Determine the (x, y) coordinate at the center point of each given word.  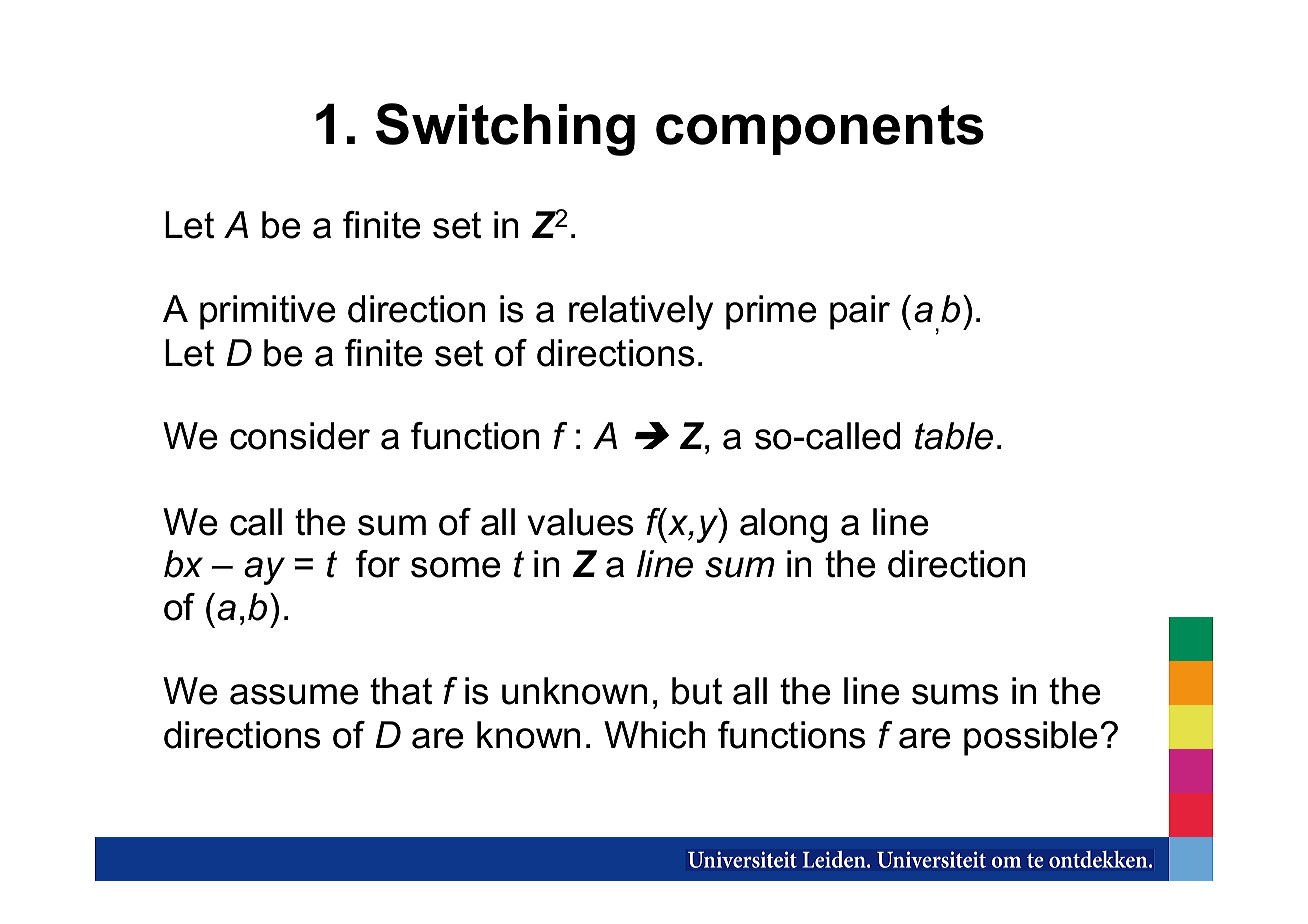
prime (771, 312)
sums (955, 694)
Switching (505, 129)
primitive (267, 312)
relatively (641, 312)
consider (300, 436)
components (820, 130)
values (580, 522)
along (784, 525)
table (954, 436)
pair (860, 312)
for (378, 564)
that (401, 691)
